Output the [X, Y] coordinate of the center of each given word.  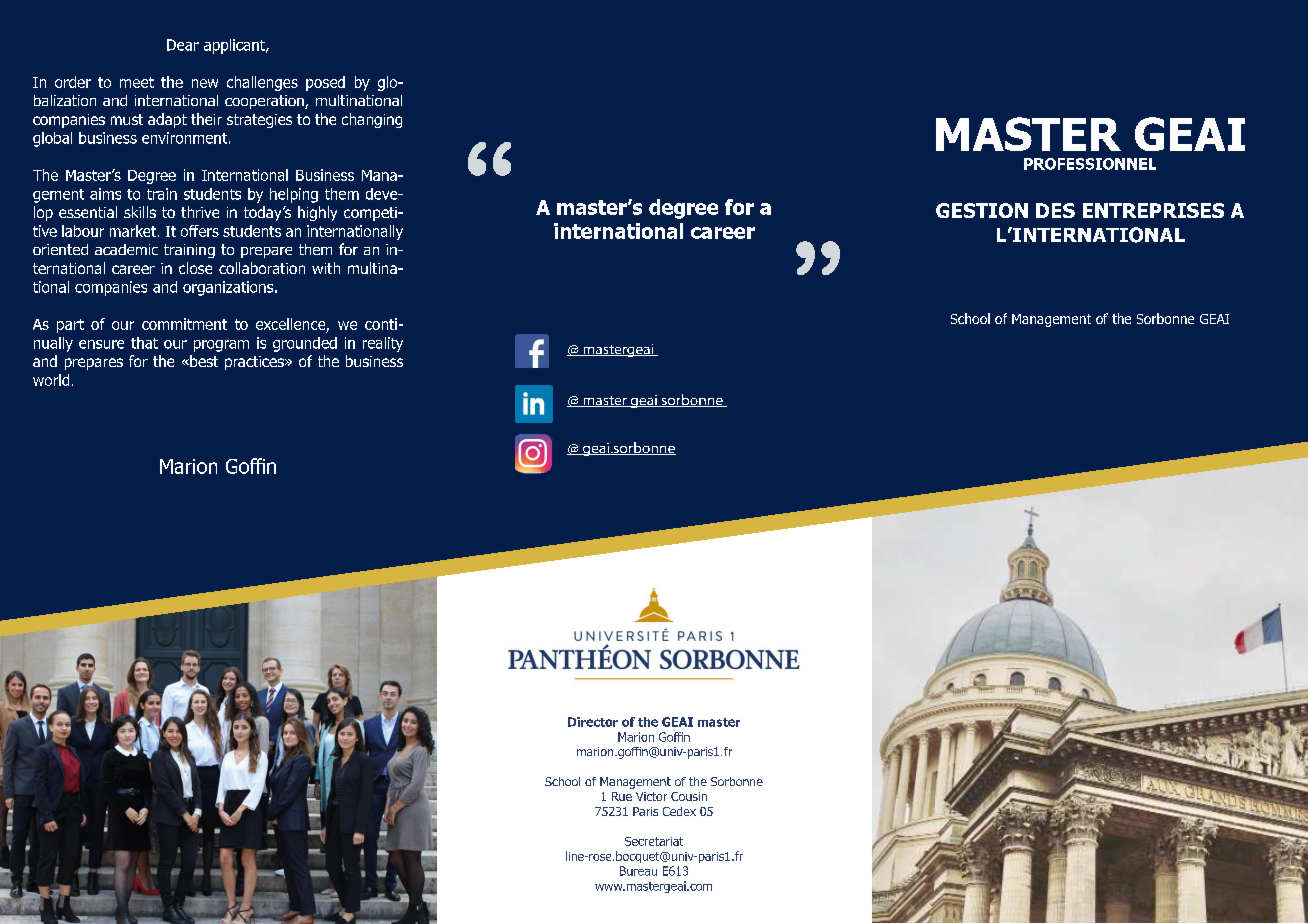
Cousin [689, 796]
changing [372, 120]
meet [137, 82]
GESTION [982, 210]
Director [593, 722]
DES [1055, 210]
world [51, 380]
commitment [184, 324]
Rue [622, 796]
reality [383, 344]
